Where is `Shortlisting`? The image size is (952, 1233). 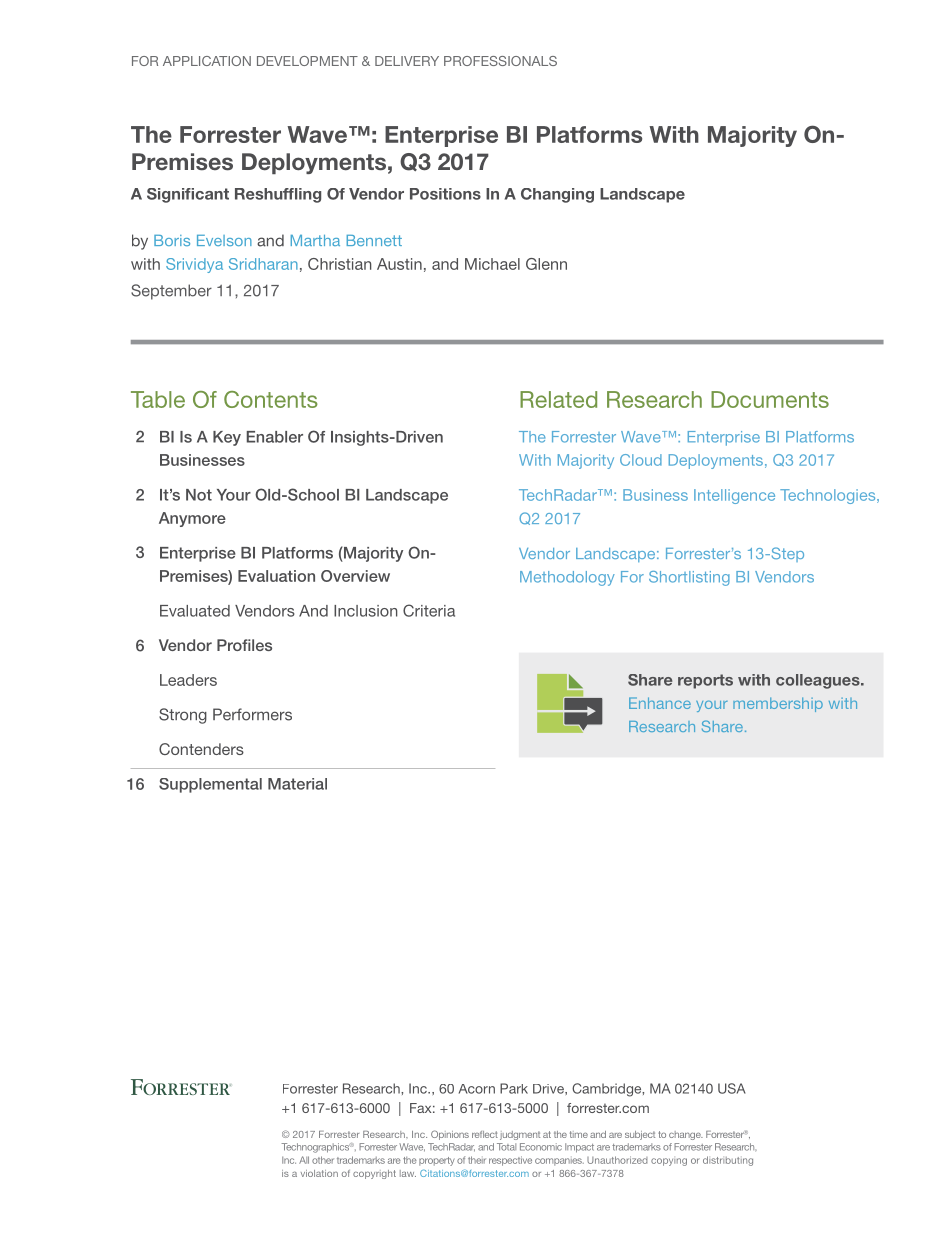
Shortlisting is located at coordinates (689, 578).
